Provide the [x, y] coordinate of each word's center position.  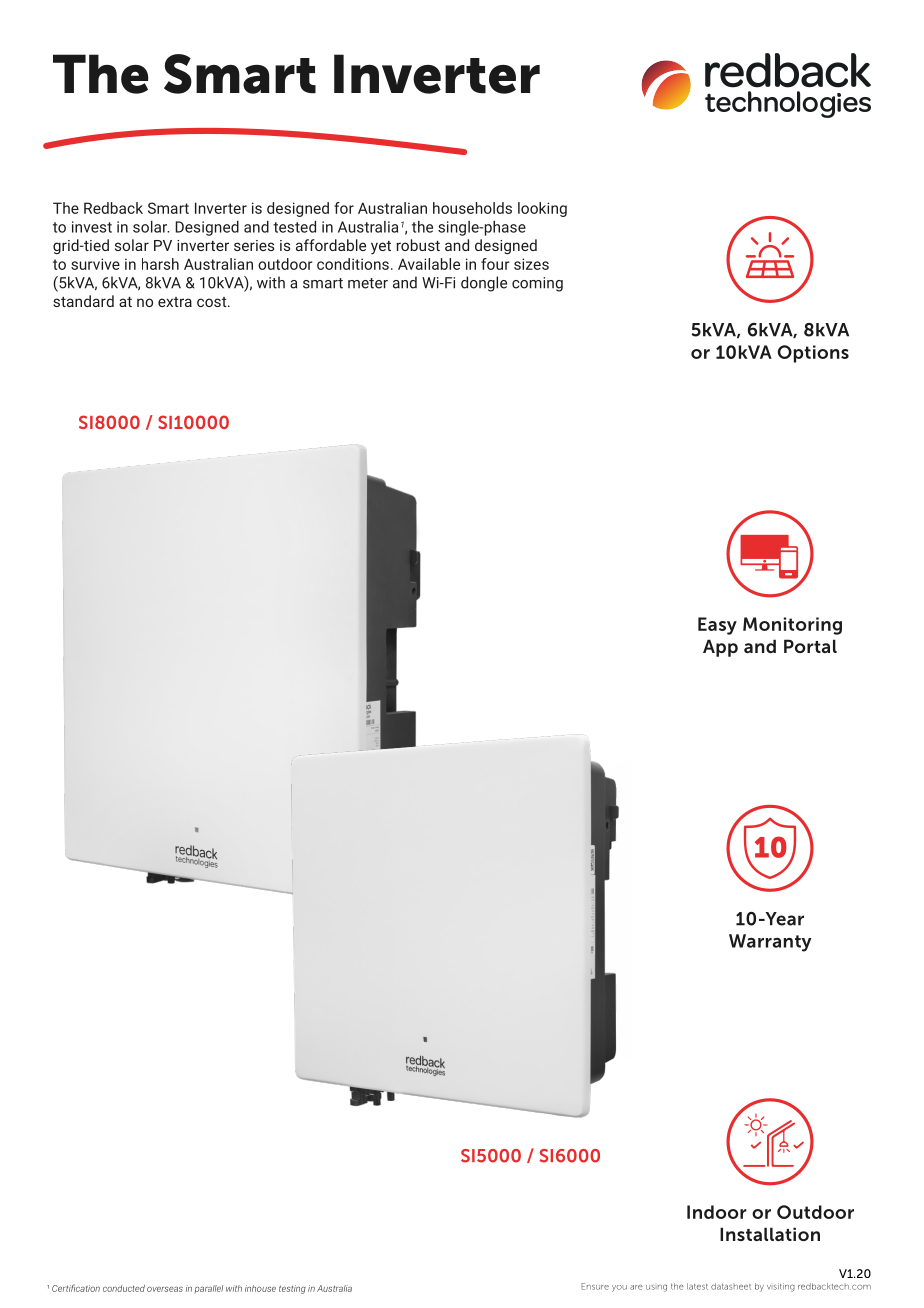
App [720, 648]
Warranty [770, 943]
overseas [165, 1289]
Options [813, 354]
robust [418, 245]
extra [175, 302]
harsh [160, 264]
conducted [124, 1288]
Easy [717, 626]
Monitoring [792, 626]
